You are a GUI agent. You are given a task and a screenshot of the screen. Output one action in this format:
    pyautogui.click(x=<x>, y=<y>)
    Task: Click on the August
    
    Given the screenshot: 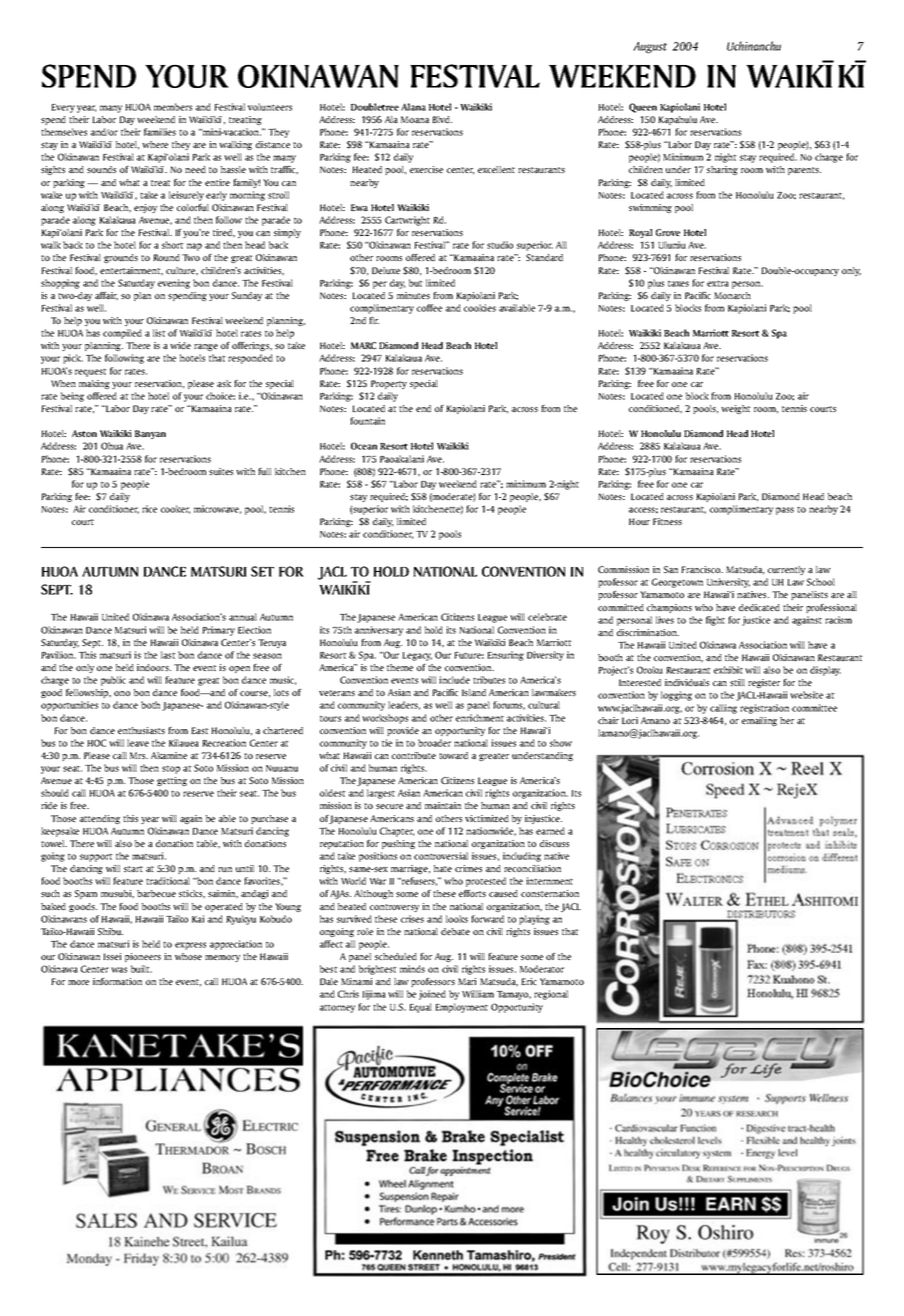 What is the action you would take?
    pyautogui.click(x=650, y=47)
